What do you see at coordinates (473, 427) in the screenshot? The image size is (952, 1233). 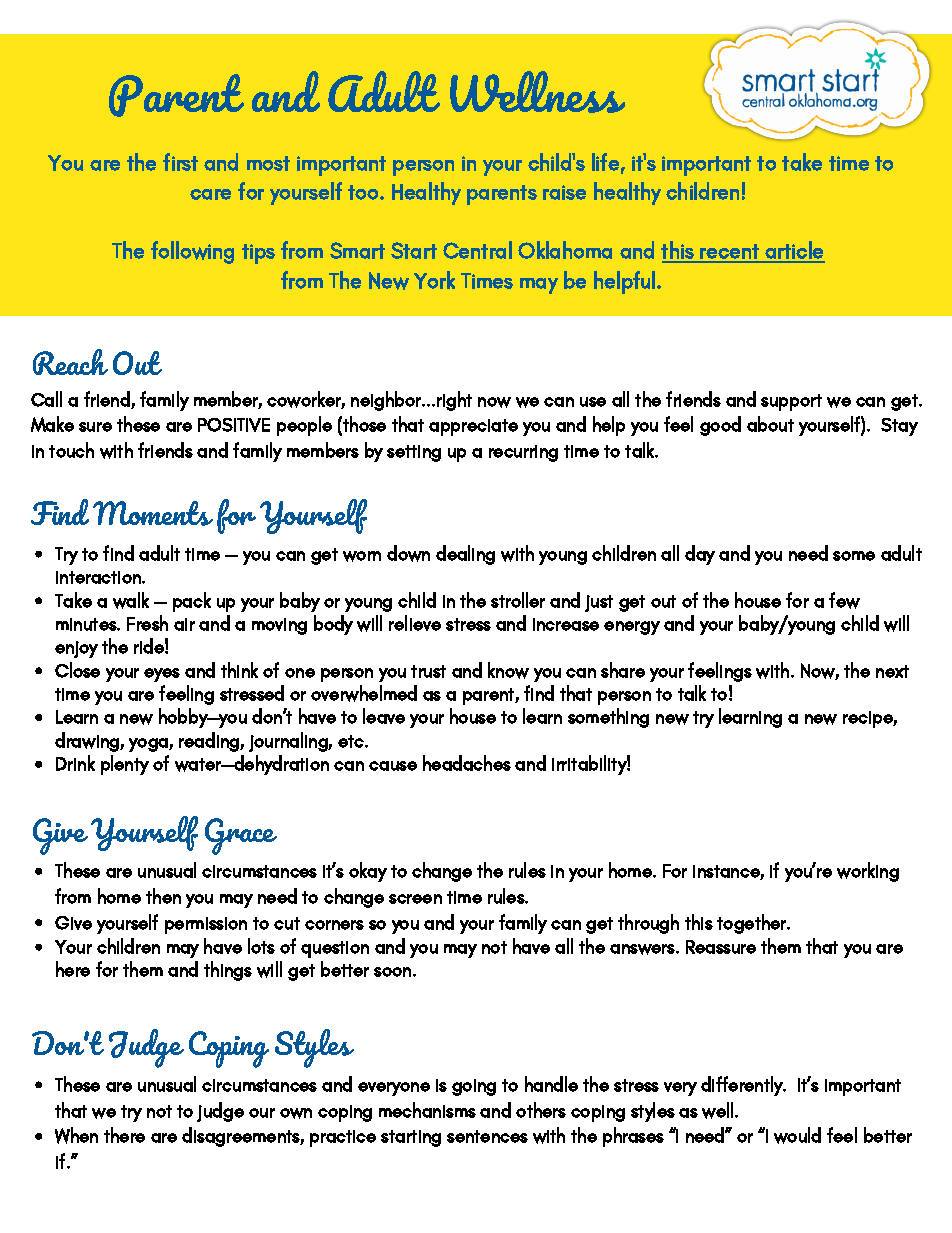 I see `appreciate` at bounding box center [473, 427].
